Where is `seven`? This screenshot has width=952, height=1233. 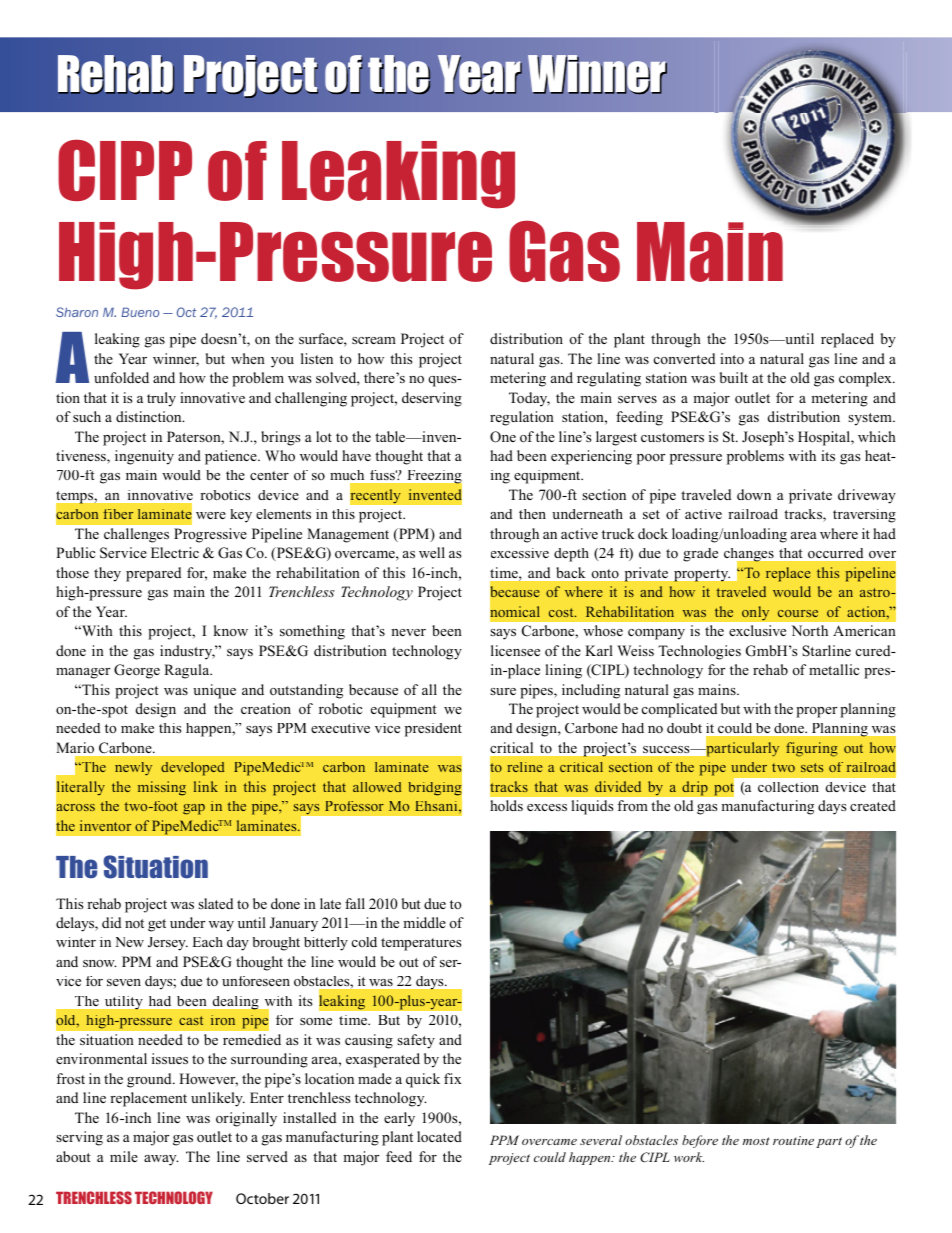 seven is located at coordinates (124, 982).
